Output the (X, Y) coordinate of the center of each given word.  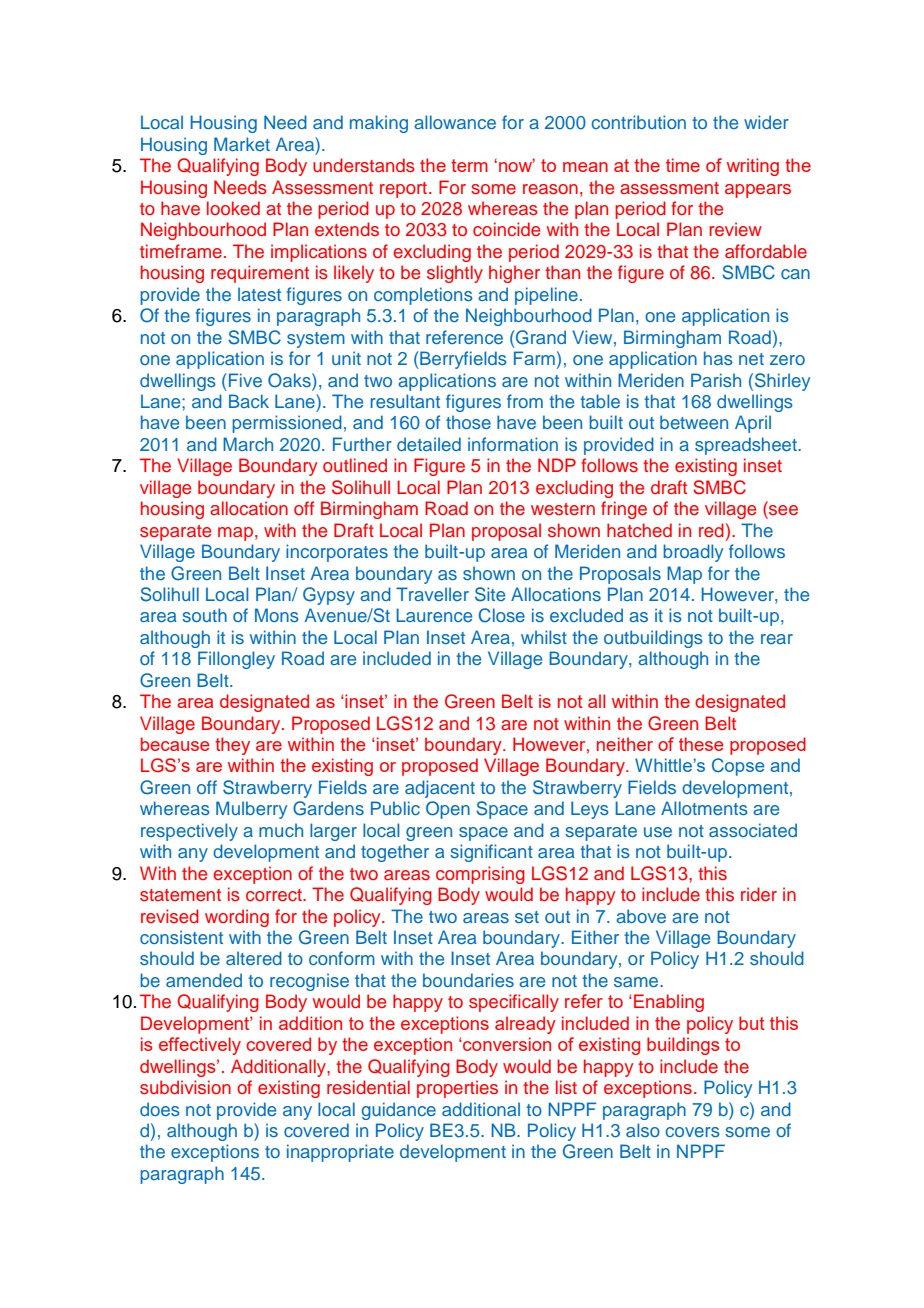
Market (242, 144)
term (469, 165)
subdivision (185, 1087)
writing (753, 167)
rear (777, 639)
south (204, 615)
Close (502, 615)
